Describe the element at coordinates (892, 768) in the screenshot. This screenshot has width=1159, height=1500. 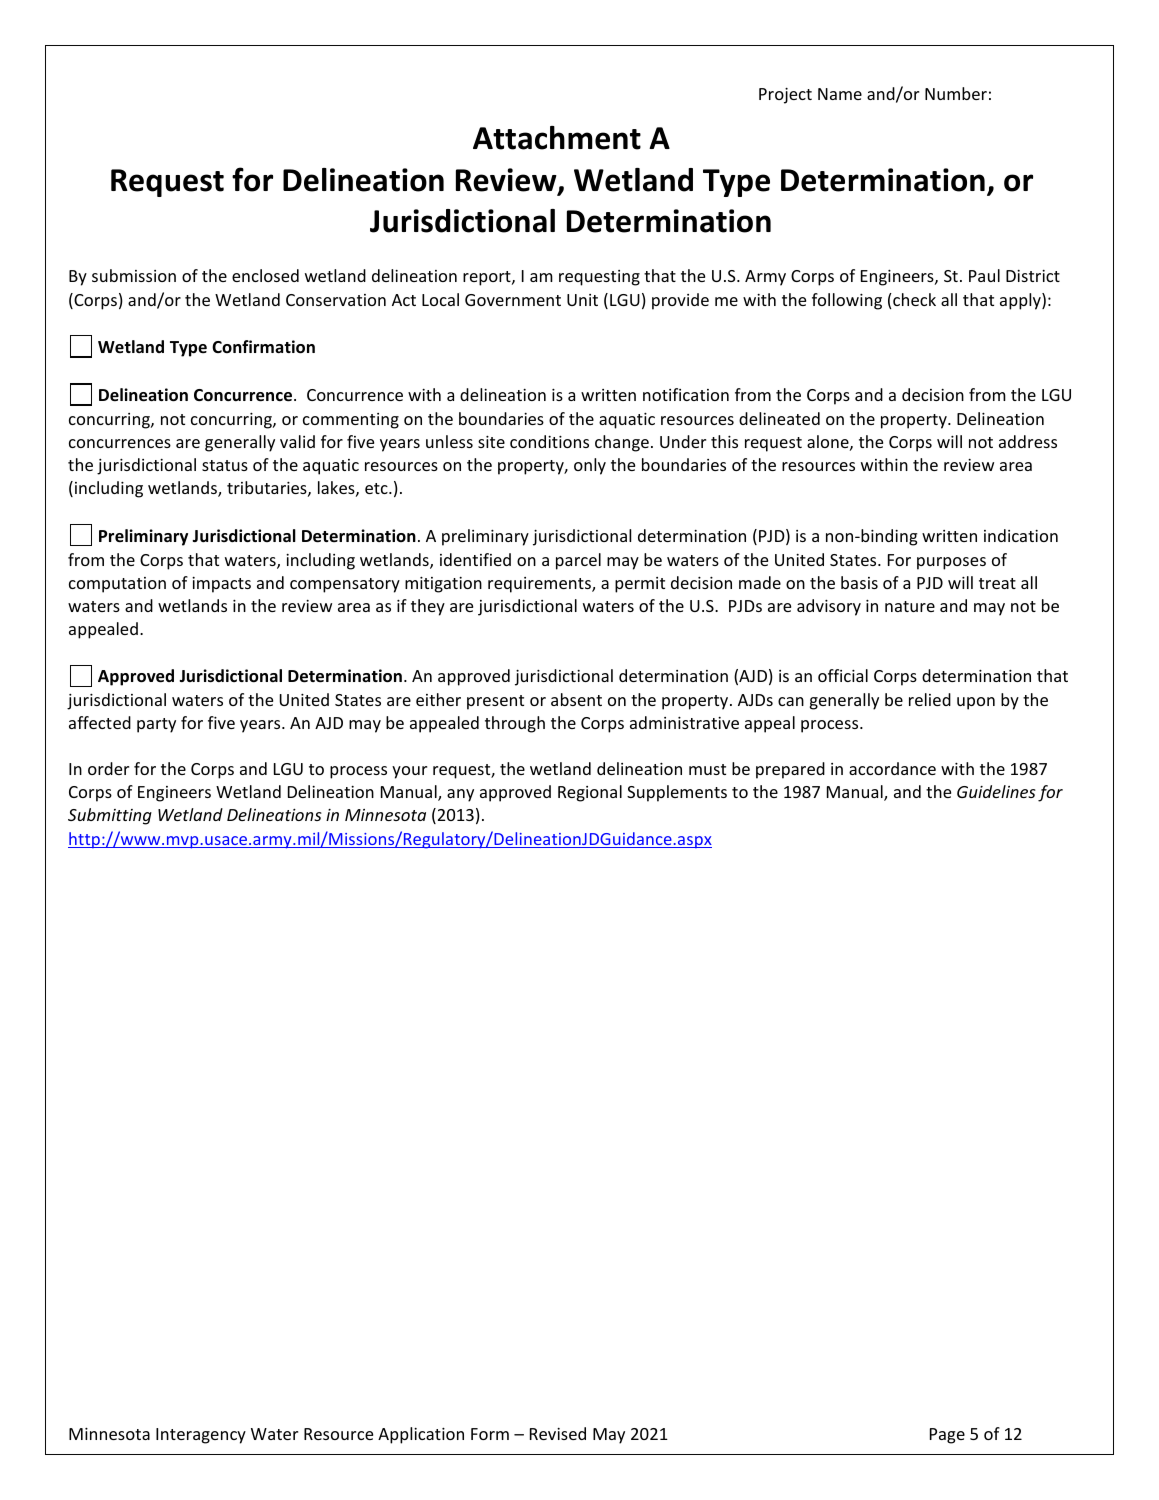
I see `accordance` at that location.
